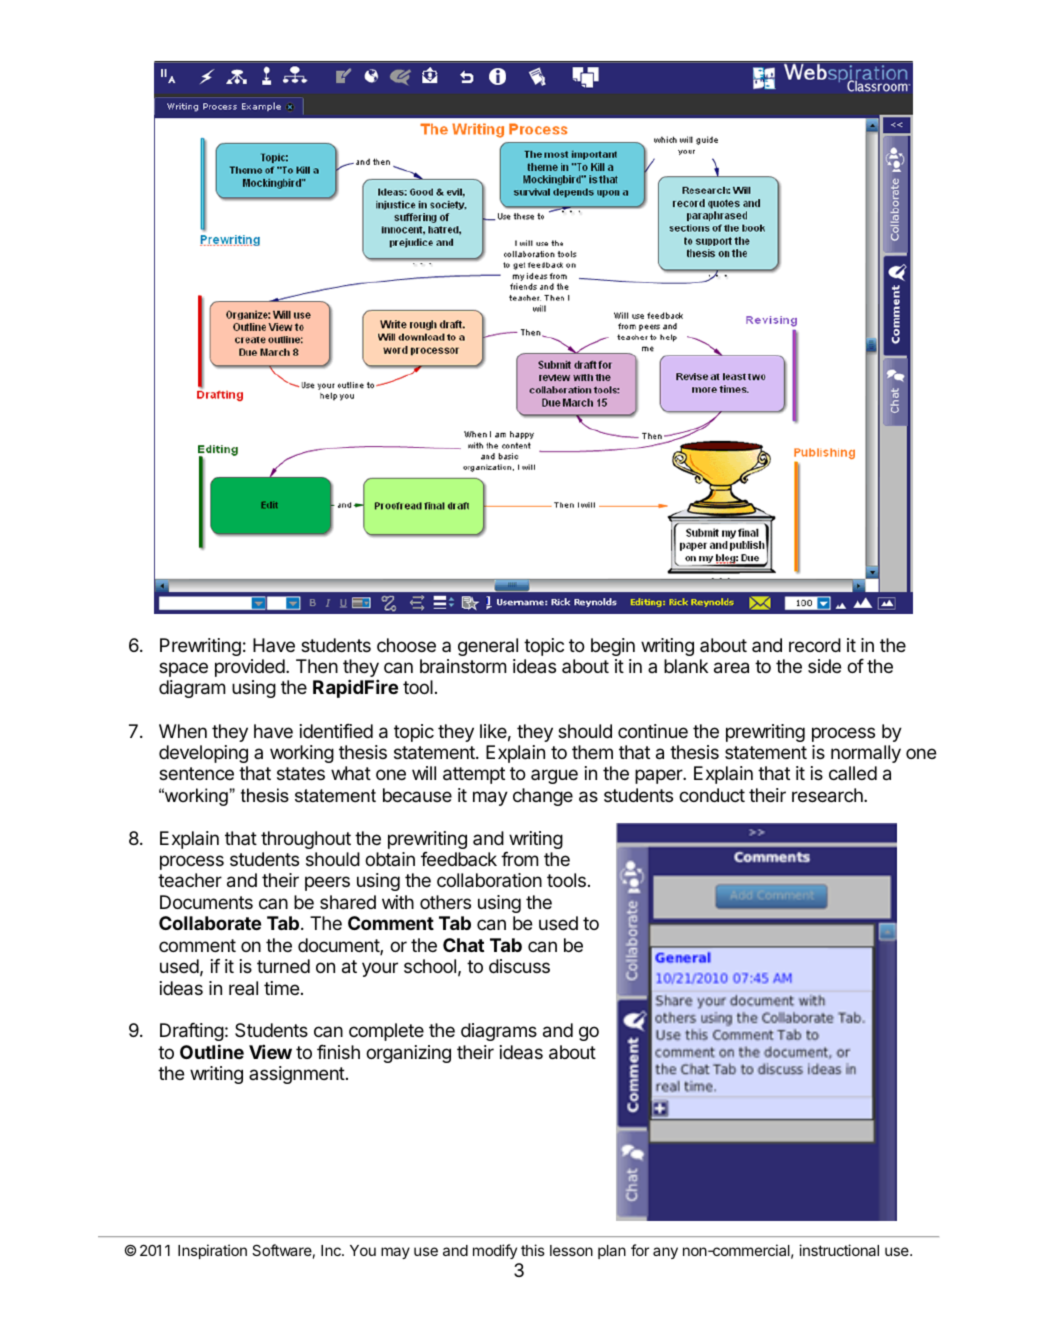 This document has height=1342, width=1037. Describe the element at coordinates (488, 647) in the document. I see `general` at that location.
